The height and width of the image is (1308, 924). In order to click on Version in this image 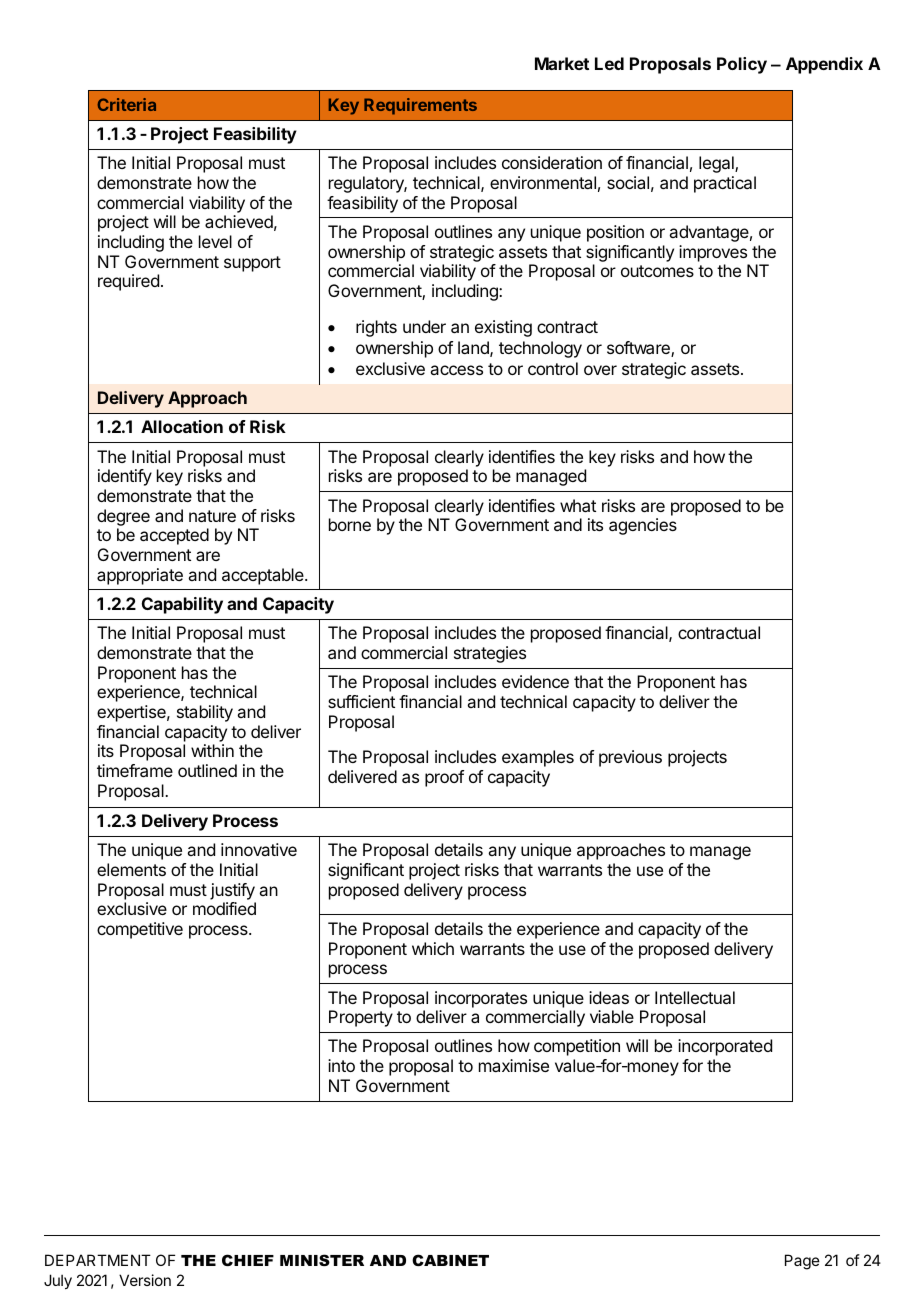, I will do `click(145, 1280)`.
